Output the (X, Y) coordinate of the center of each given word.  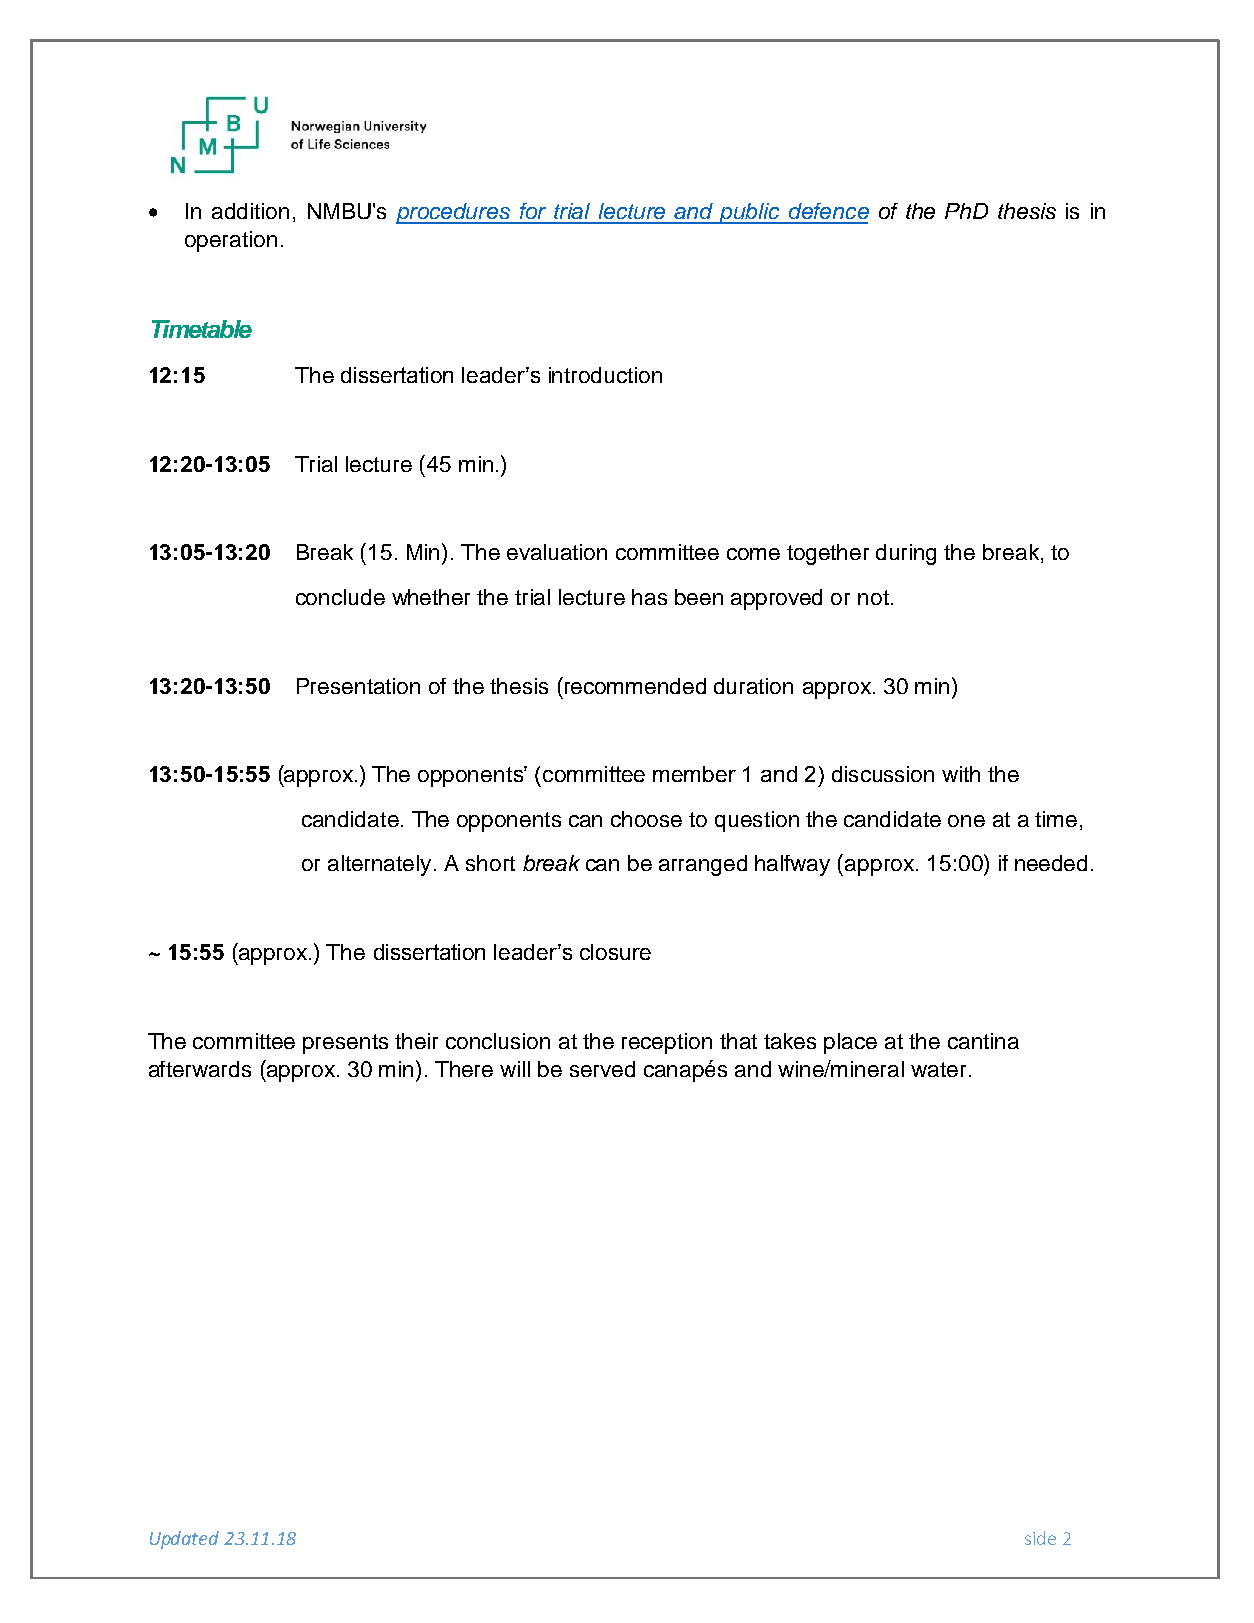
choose (646, 819)
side (1040, 1538)
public (750, 213)
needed (1051, 863)
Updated (184, 1540)
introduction (605, 375)
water (938, 1069)
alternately (379, 865)
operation (231, 241)
